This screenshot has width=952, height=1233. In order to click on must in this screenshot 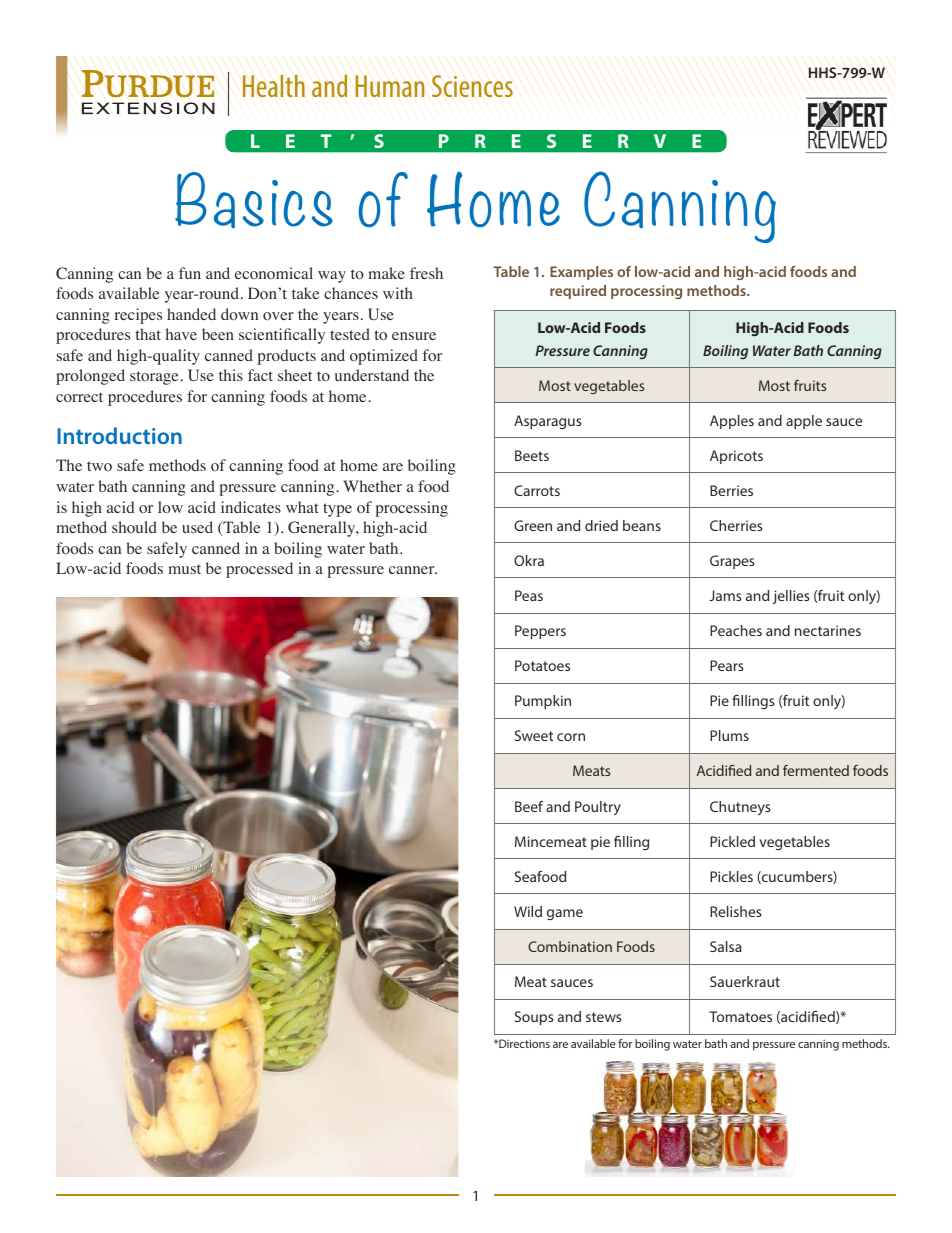, I will do `click(185, 569)`.
